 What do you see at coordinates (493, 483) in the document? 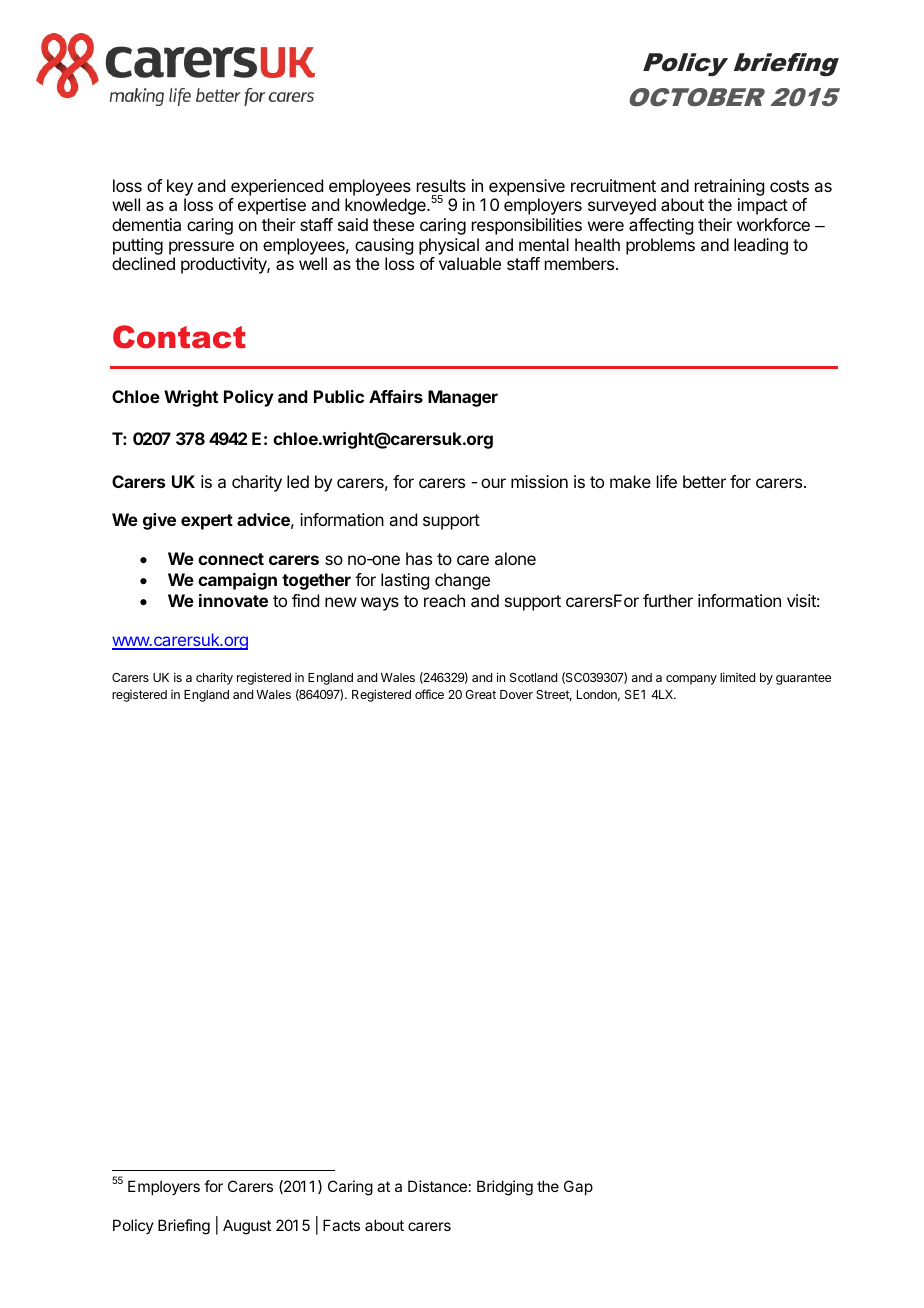
I see `our` at bounding box center [493, 483].
